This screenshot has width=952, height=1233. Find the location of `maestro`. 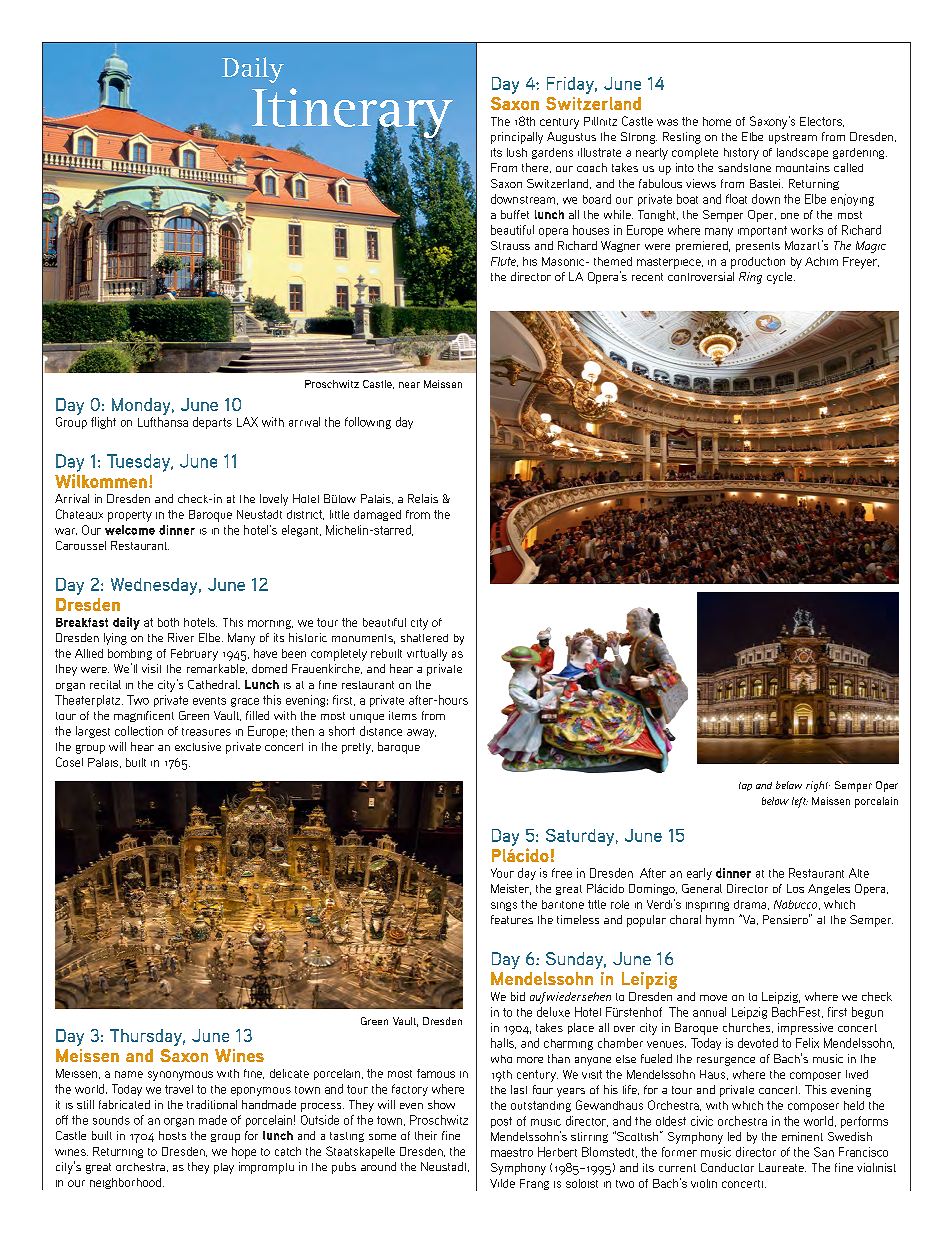

maestro is located at coordinates (512, 1152).
